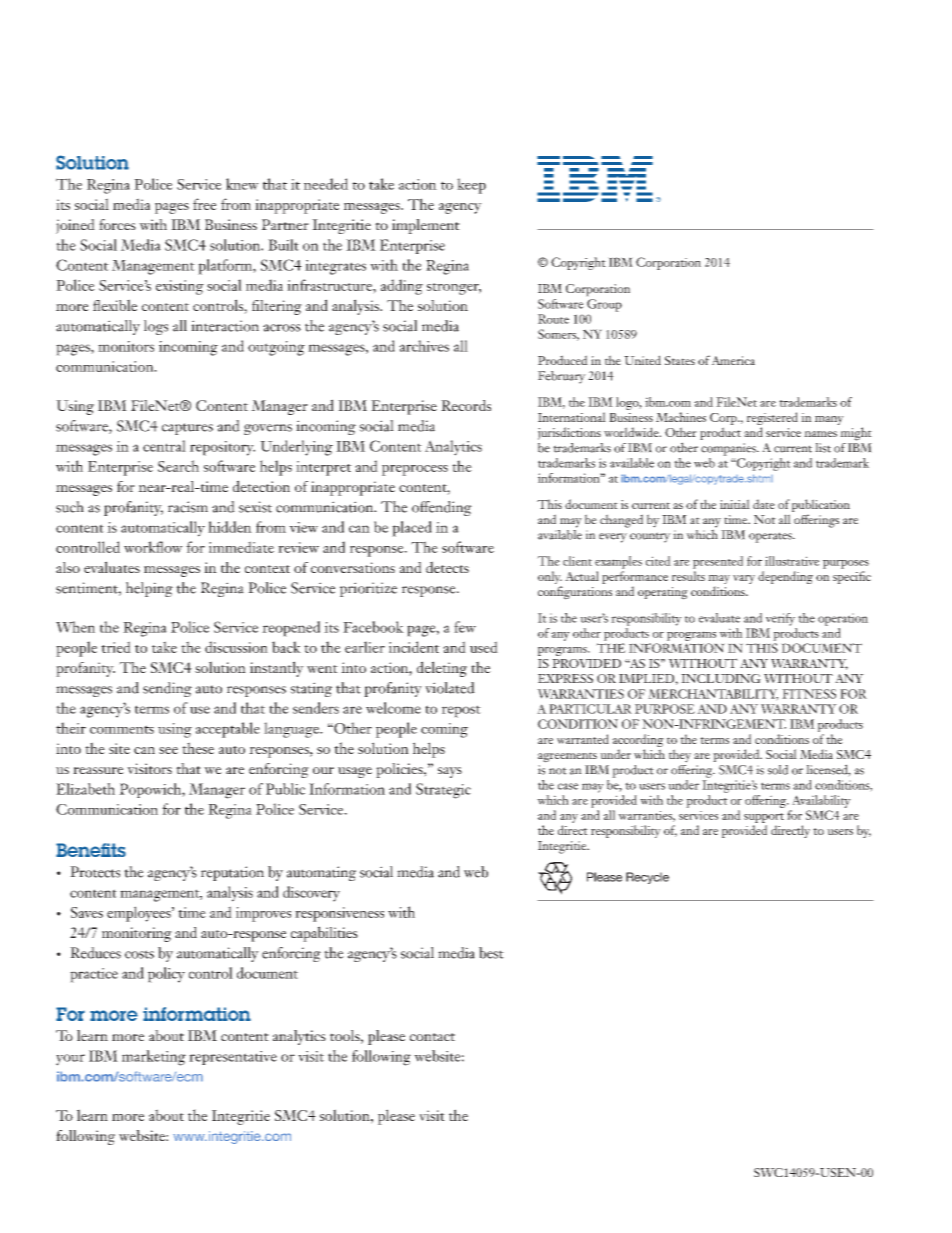 This document has width=952, height=1233. What do you see at coordinates (168, 750) in the document?
I see `see` at bounding box center [168, 750].
